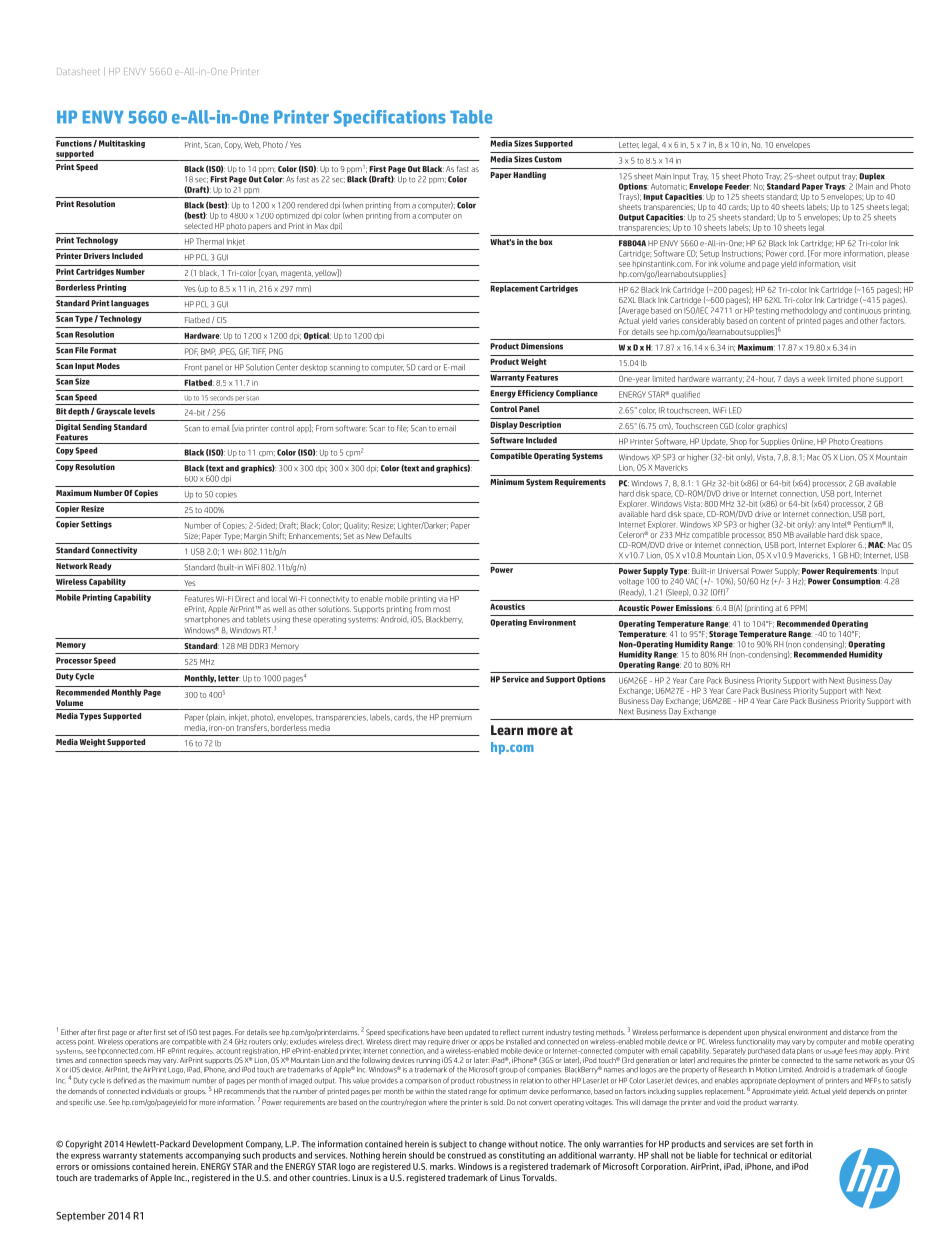  What do you see at coordinates (733, 571) in the screenshot?
I see `Universal` at bounding box center [733, 571].
